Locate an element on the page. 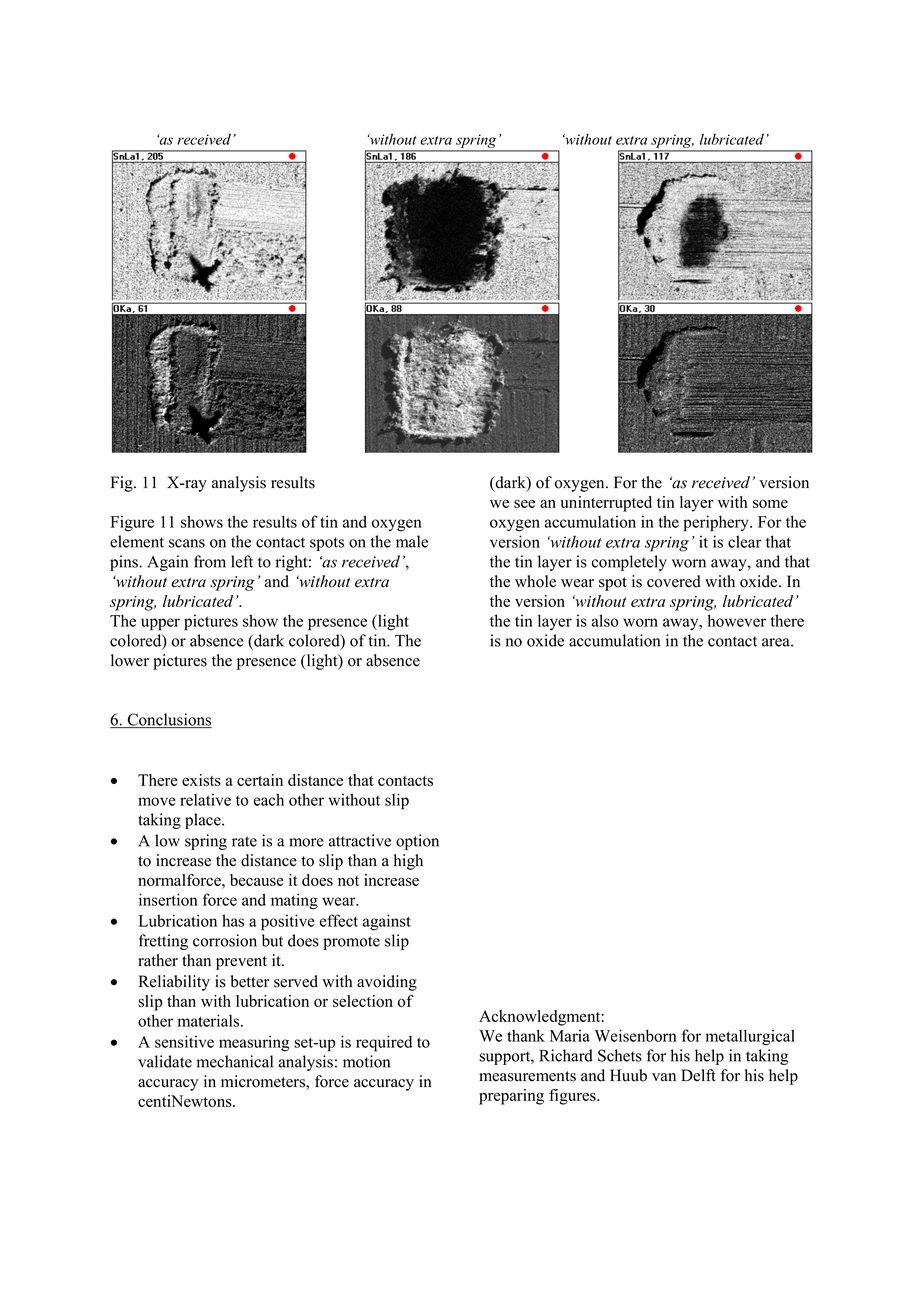  however is located at coordinates (736, 620).
